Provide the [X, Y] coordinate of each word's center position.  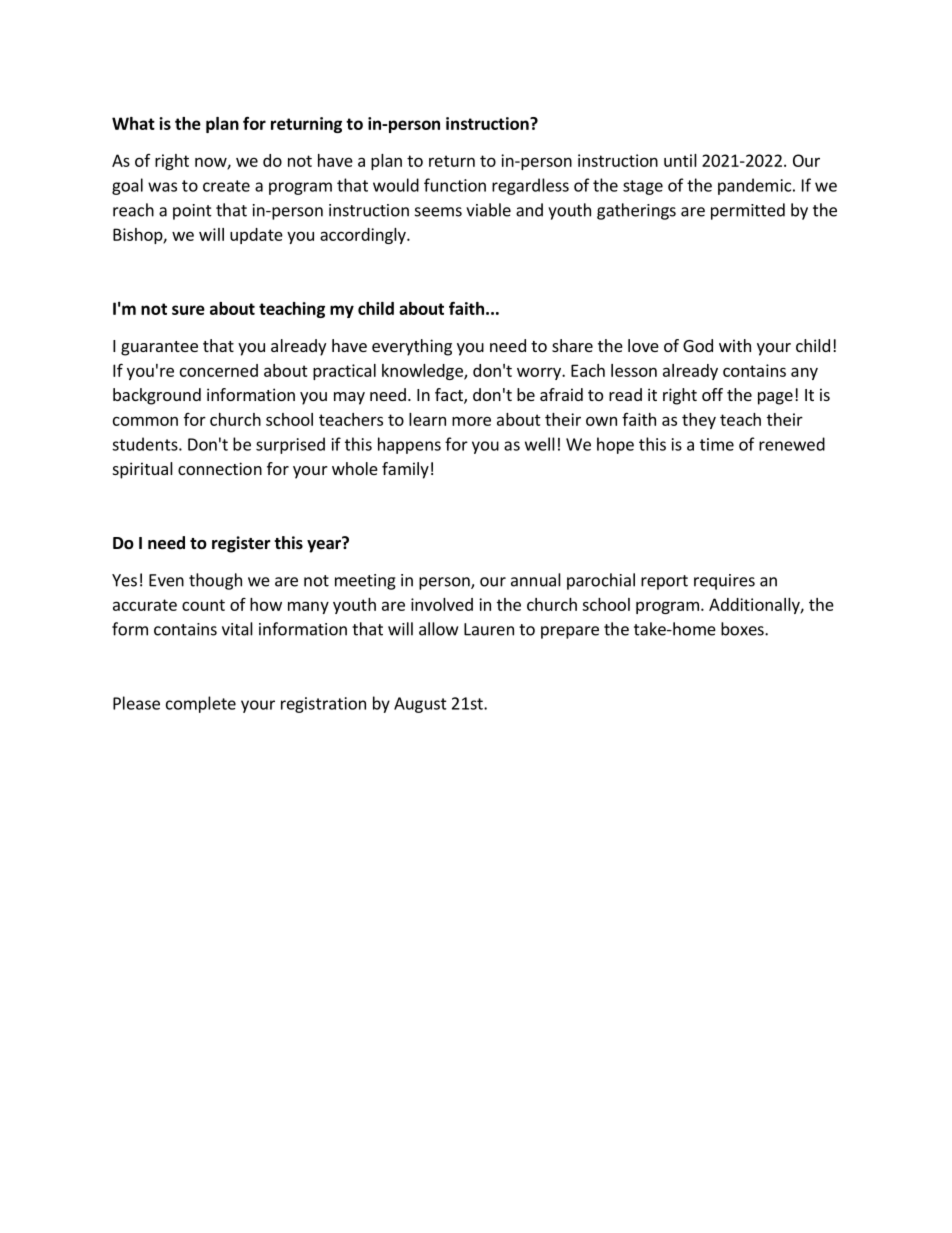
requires [724, 582]
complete [201, 704]
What [133, 123]
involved [442, 604]
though [215, 581]
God [698, 345]
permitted [748, 211]
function [455, 185]
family [405, 470]
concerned [219, 370]
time [717, 444]
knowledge [423, 372]
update [256, 236]
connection [220, 468]
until [680, 160]
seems [438, 212]
